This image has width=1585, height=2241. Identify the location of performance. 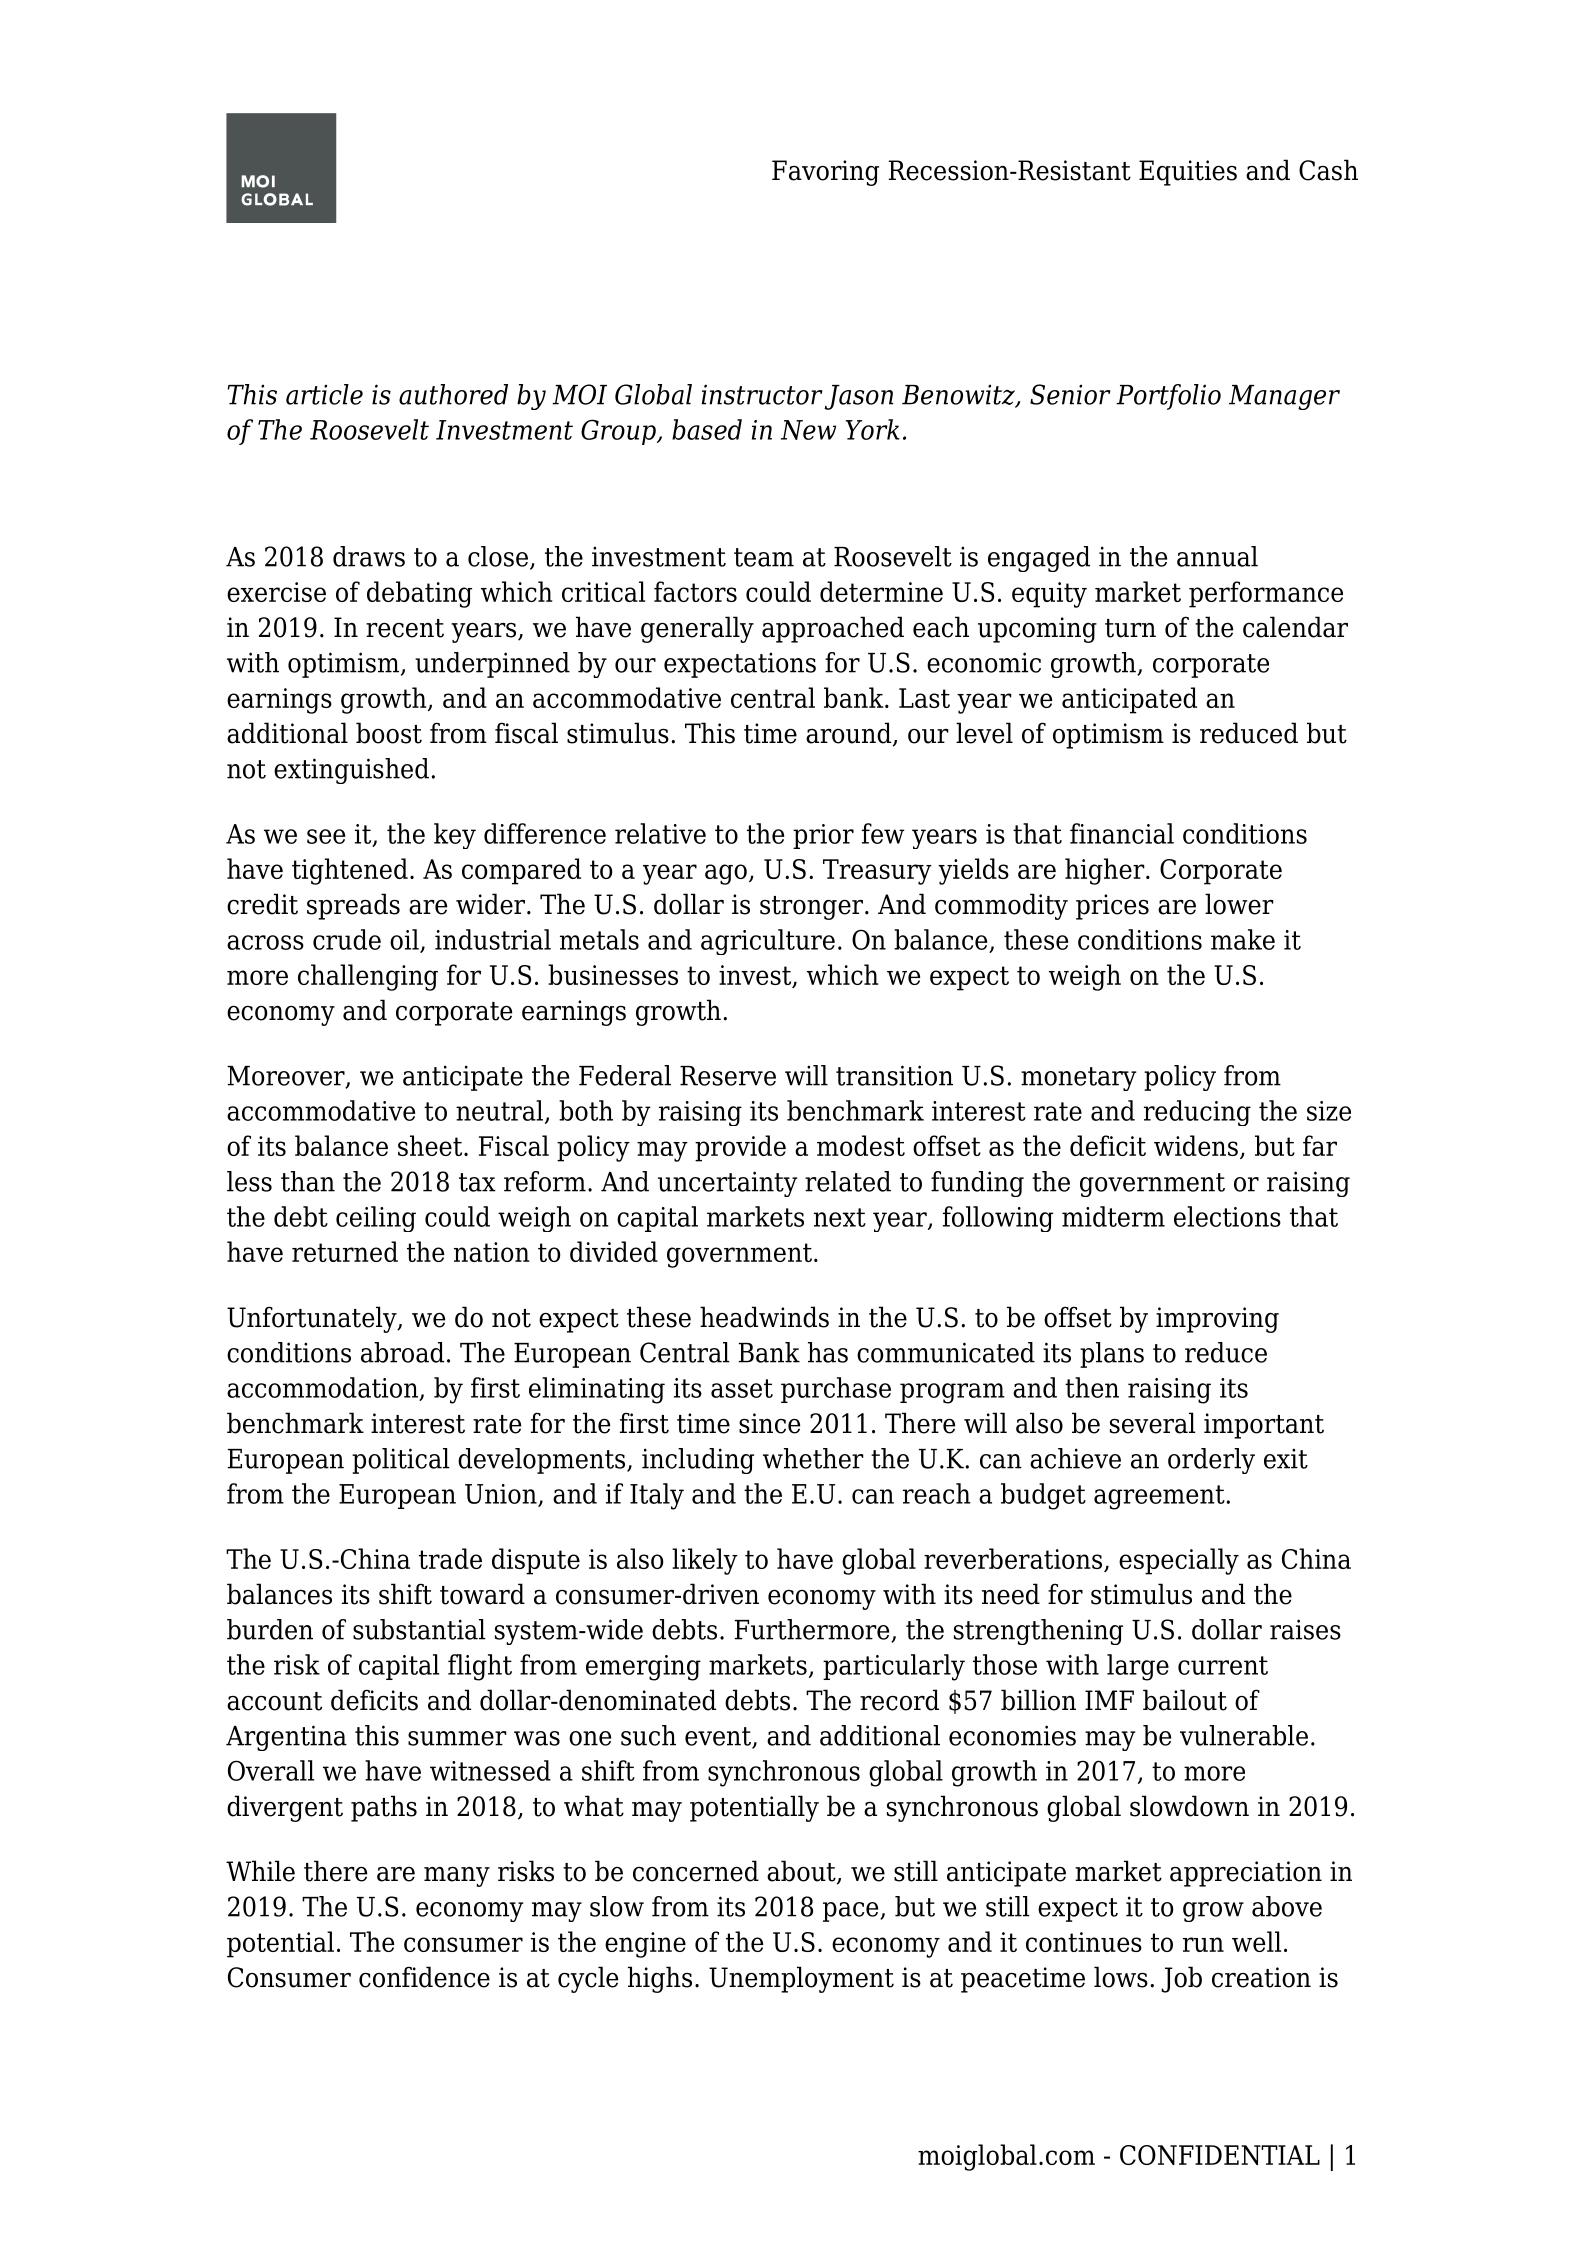
(1266, 594).
